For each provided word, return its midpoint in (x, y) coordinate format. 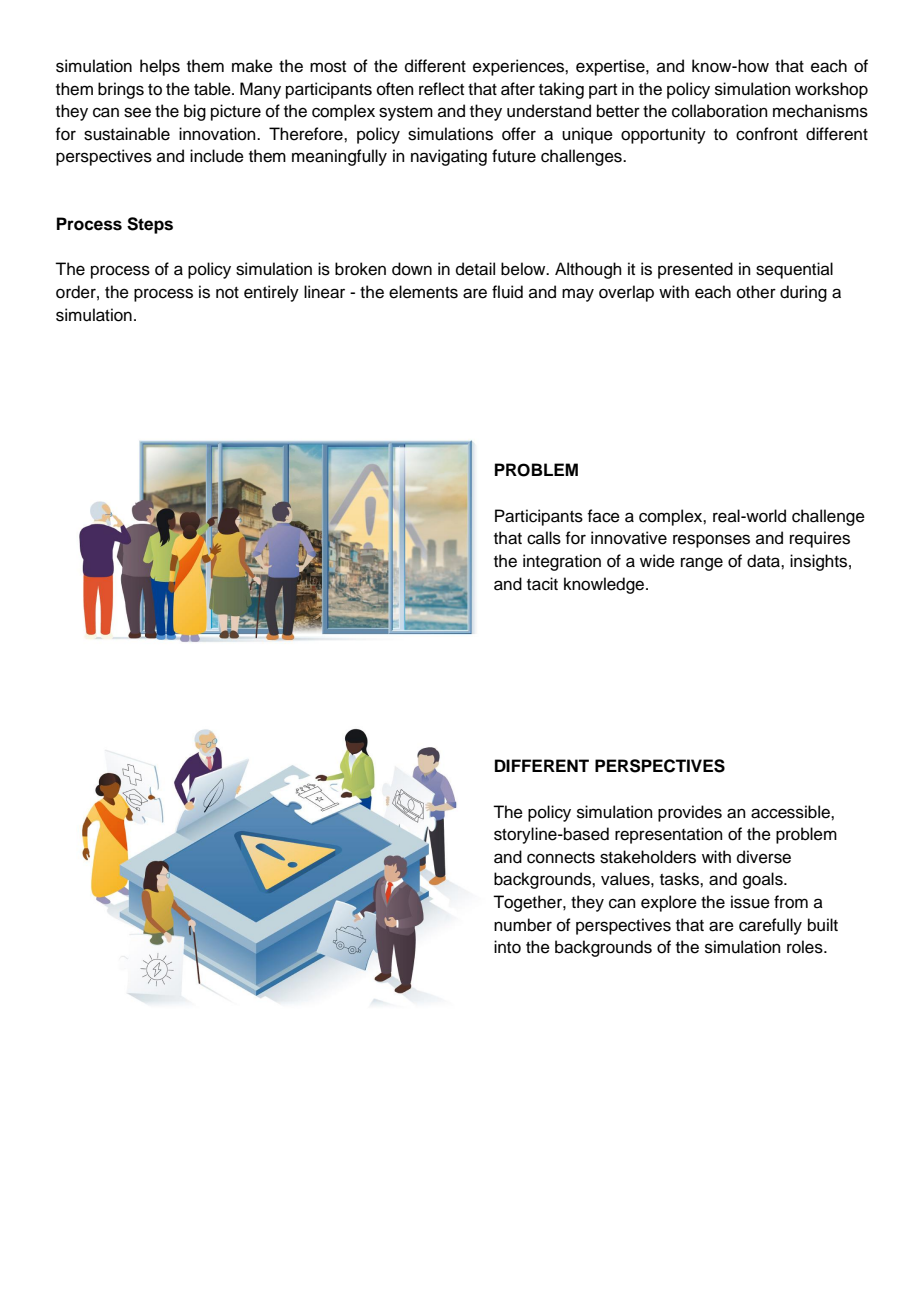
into (507, 947)
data (764, 561)
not (227, 293)
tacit (542, 584)
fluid (507, 292)
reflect (441, 89)
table (213, 89)
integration (562, 562)
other (756, 292)
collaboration (720, 111)
